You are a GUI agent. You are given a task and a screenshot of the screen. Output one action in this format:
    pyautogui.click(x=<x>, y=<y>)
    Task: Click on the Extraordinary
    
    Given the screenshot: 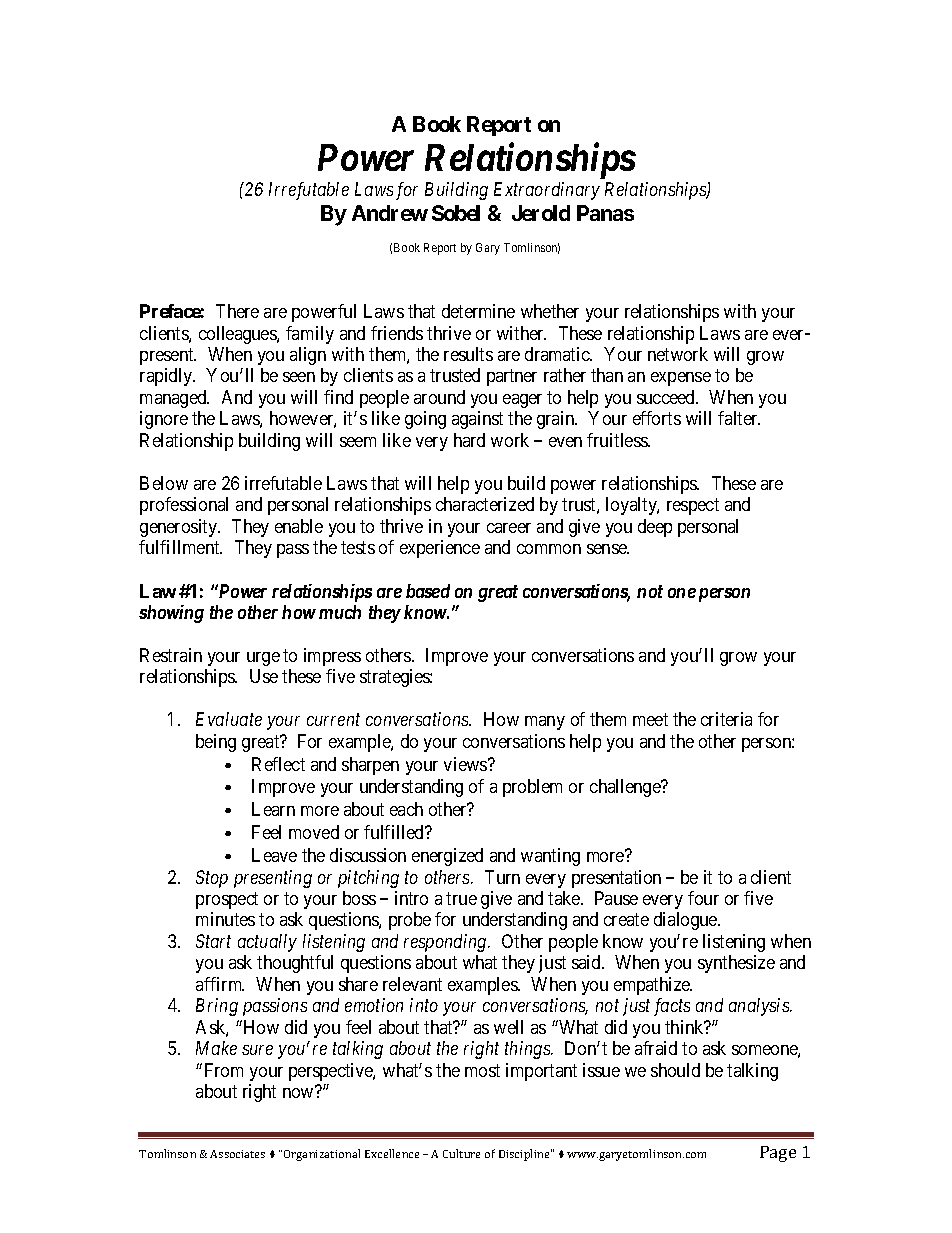 What is the action you would take?
    pyautogui.click(x=547, y=191)
